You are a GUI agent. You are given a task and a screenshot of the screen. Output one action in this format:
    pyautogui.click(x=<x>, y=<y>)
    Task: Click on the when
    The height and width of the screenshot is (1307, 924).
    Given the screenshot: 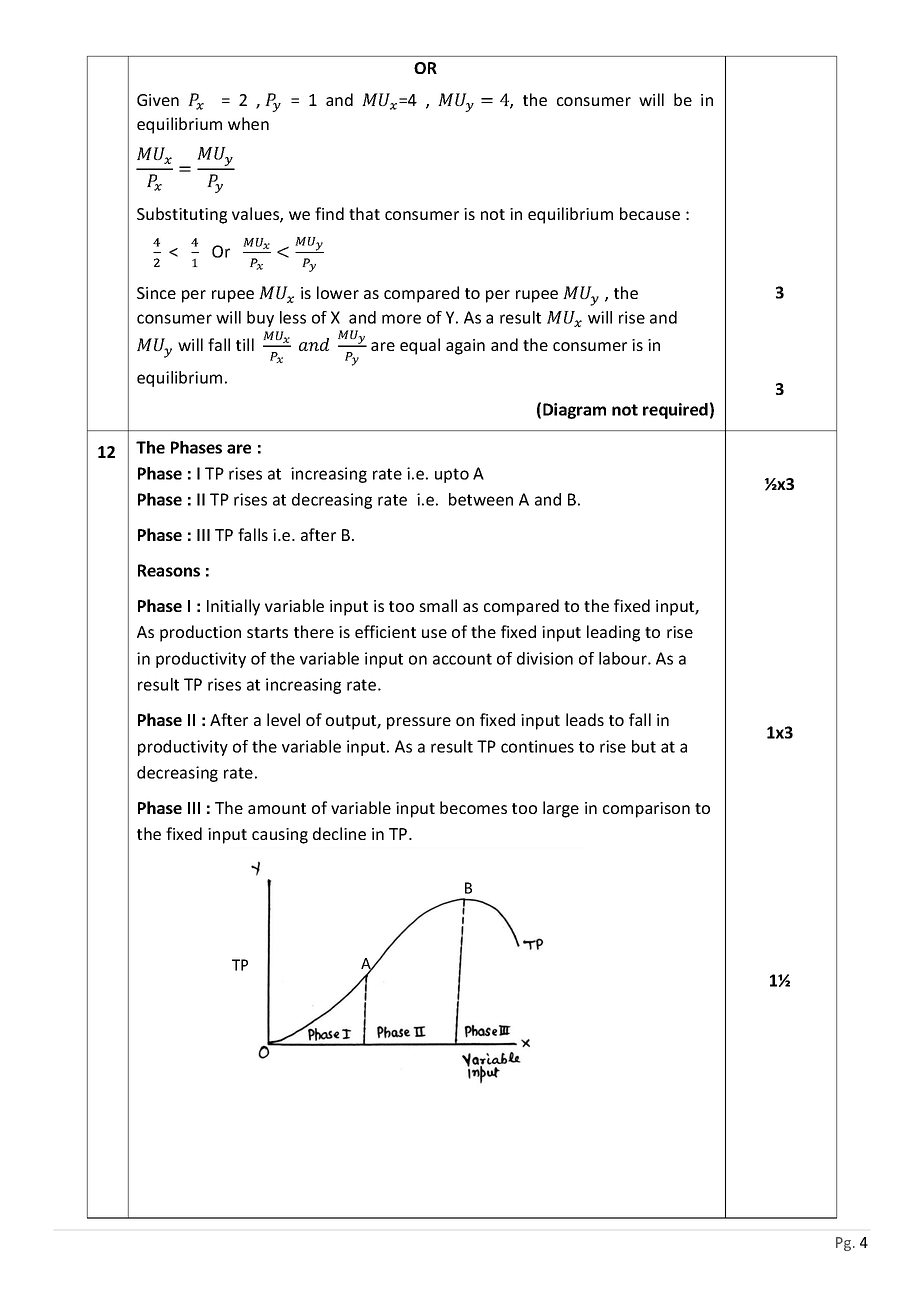 What is the action you would take?
    pyautogui.click(x=248, y=123)
